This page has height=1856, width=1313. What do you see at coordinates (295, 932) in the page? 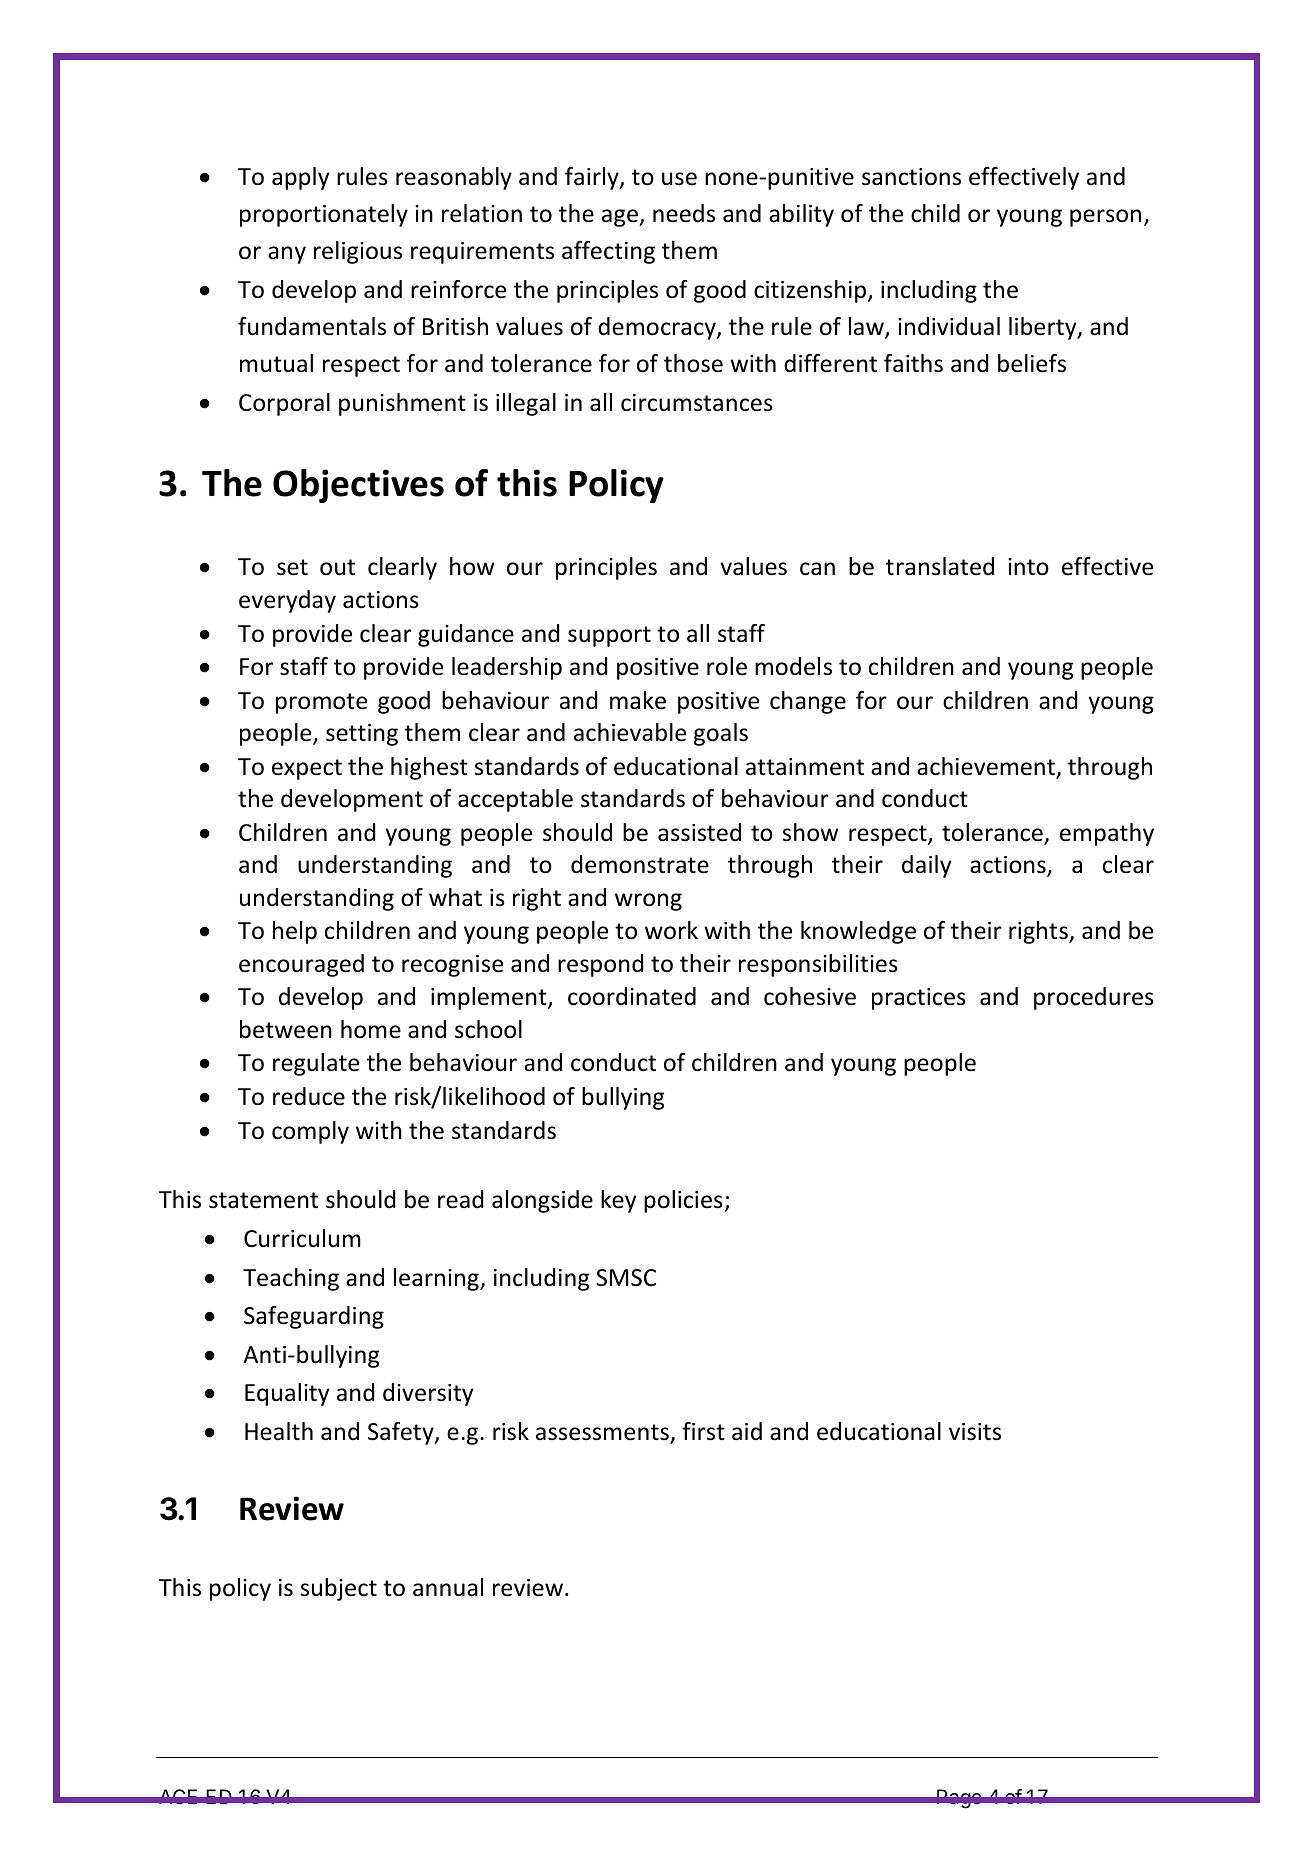
I see `help` at bounding box center [295, 932].
